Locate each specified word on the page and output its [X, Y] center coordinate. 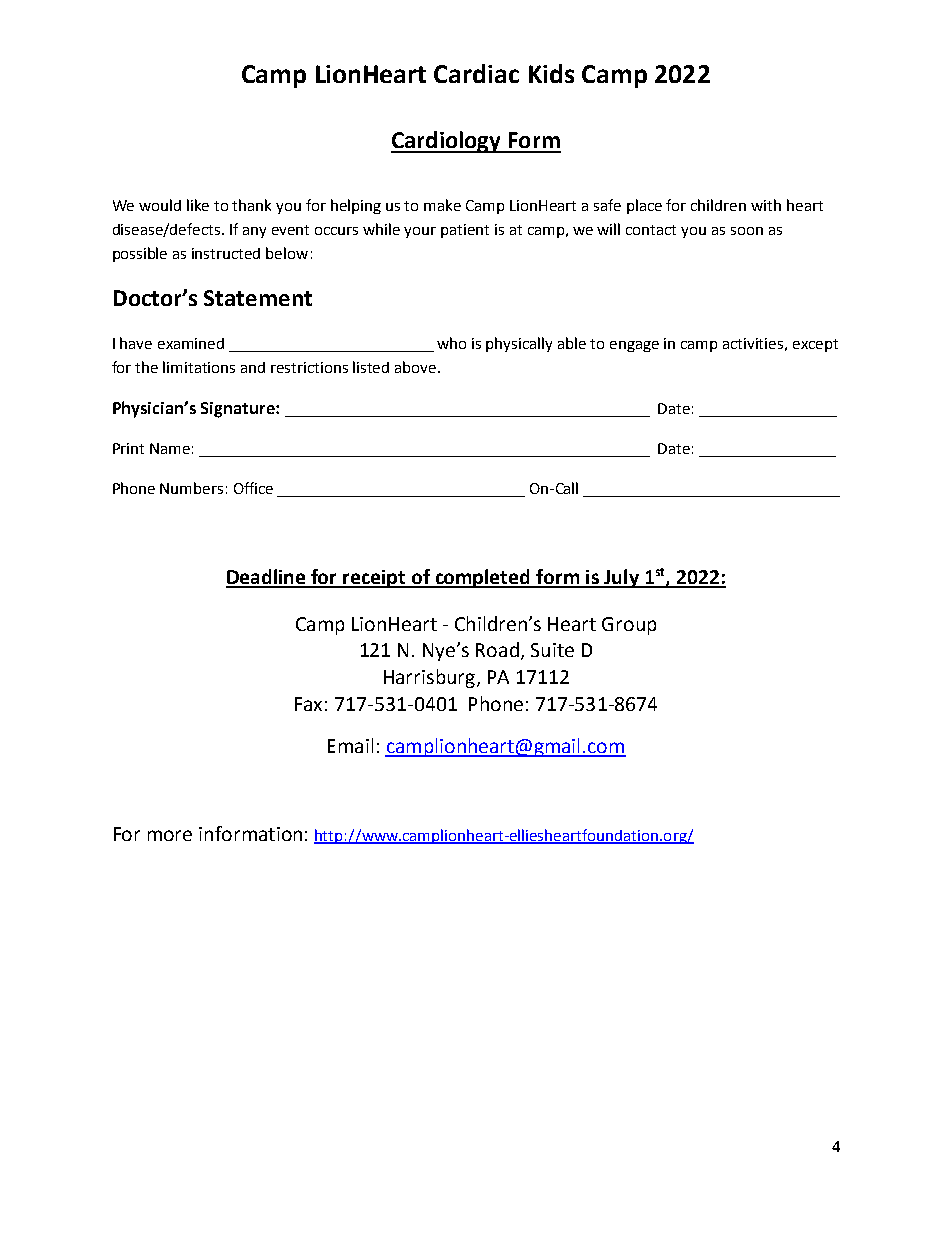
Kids [551, 73]
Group [629, 626]
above [417, 367]
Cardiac [476, 73]
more [170, 835]
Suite [552, 650]
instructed [226, 253]
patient [465, 231]
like [198, 205]
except [815, 345]
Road [497, 649]
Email [350, 745]
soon [747, 231]
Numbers [191, 488]
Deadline [267, 578]
